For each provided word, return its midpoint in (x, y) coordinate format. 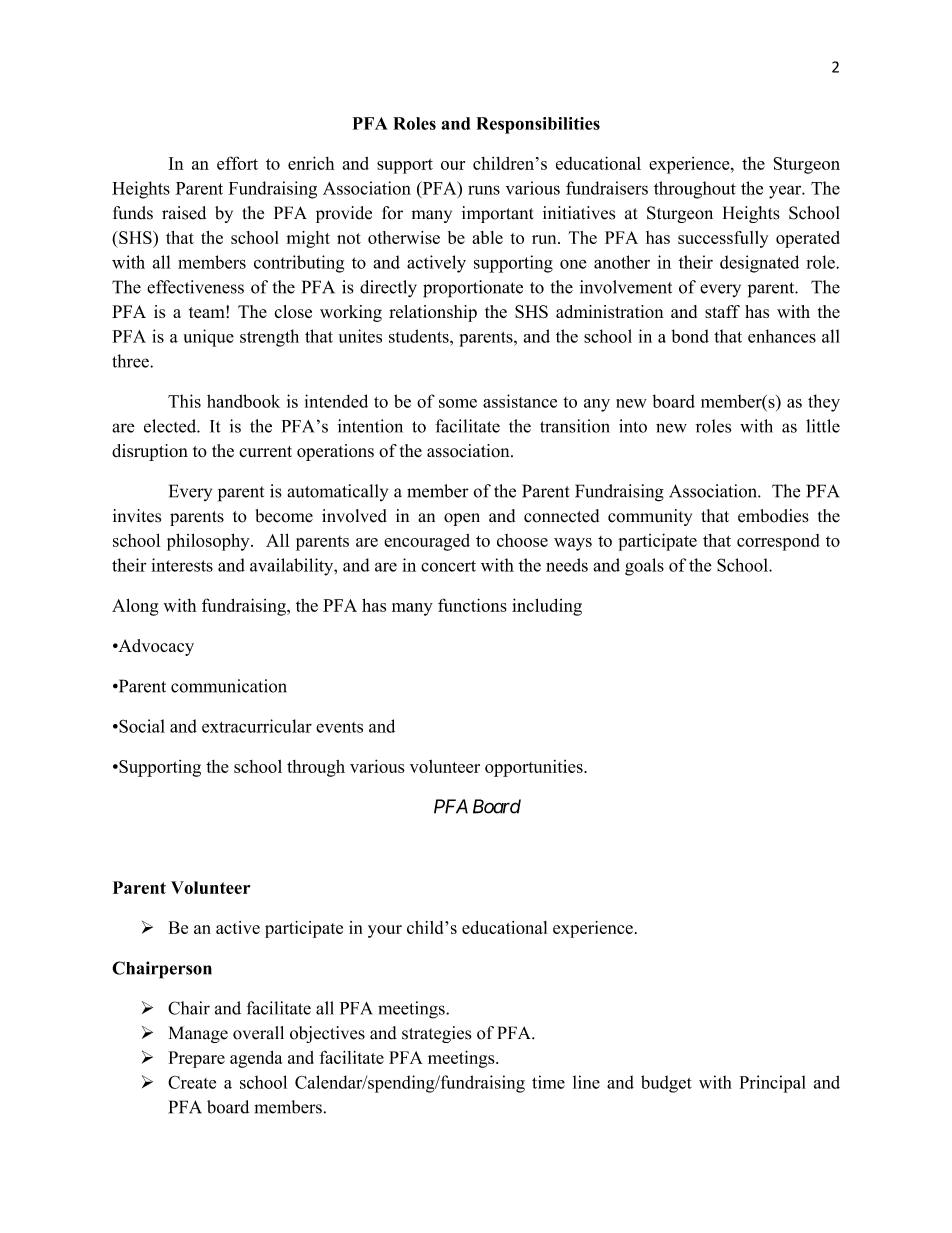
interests (182, 565)
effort (237, 163)
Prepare (197, 1059)
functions (472, 605)
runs (484, 190)
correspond (778, 542)
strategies (437, 1034)
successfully (723, 239)
